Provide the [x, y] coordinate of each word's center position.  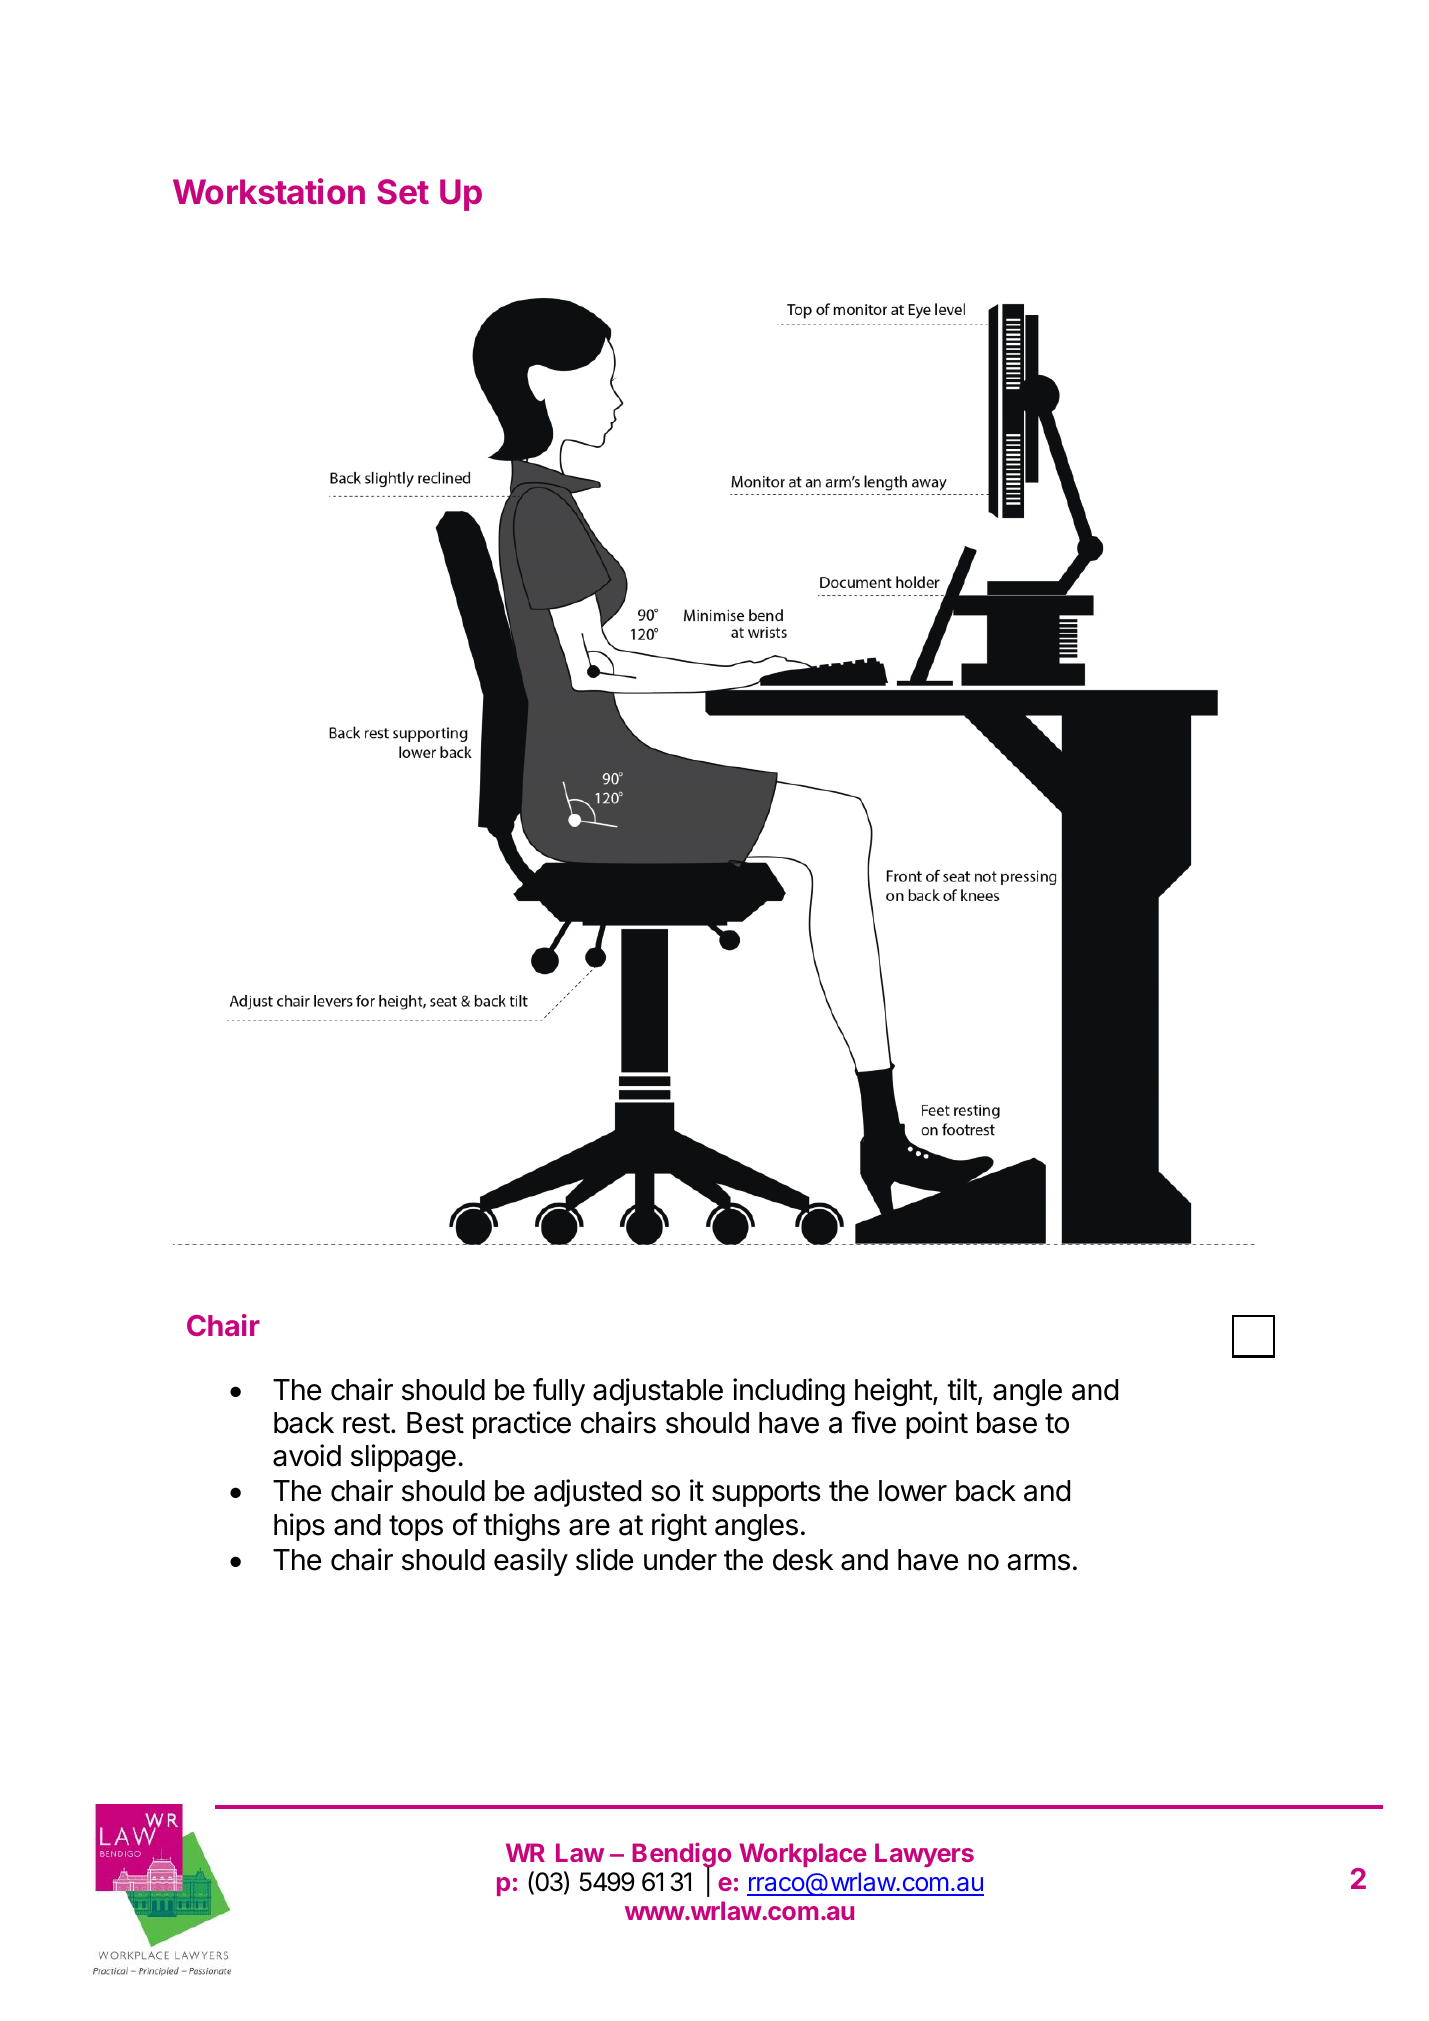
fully [559, 1392]
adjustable [658, 1392]
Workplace [803, 1855]
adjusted [587, 1493]
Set [403, 192]
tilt [962, 1389]
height [894, 1392]
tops [416, 1528]
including [789, 1392]
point [937, 1425]
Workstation [269, 191]
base [1007, 1423]
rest [366, 1423]
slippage [403, 1458]
